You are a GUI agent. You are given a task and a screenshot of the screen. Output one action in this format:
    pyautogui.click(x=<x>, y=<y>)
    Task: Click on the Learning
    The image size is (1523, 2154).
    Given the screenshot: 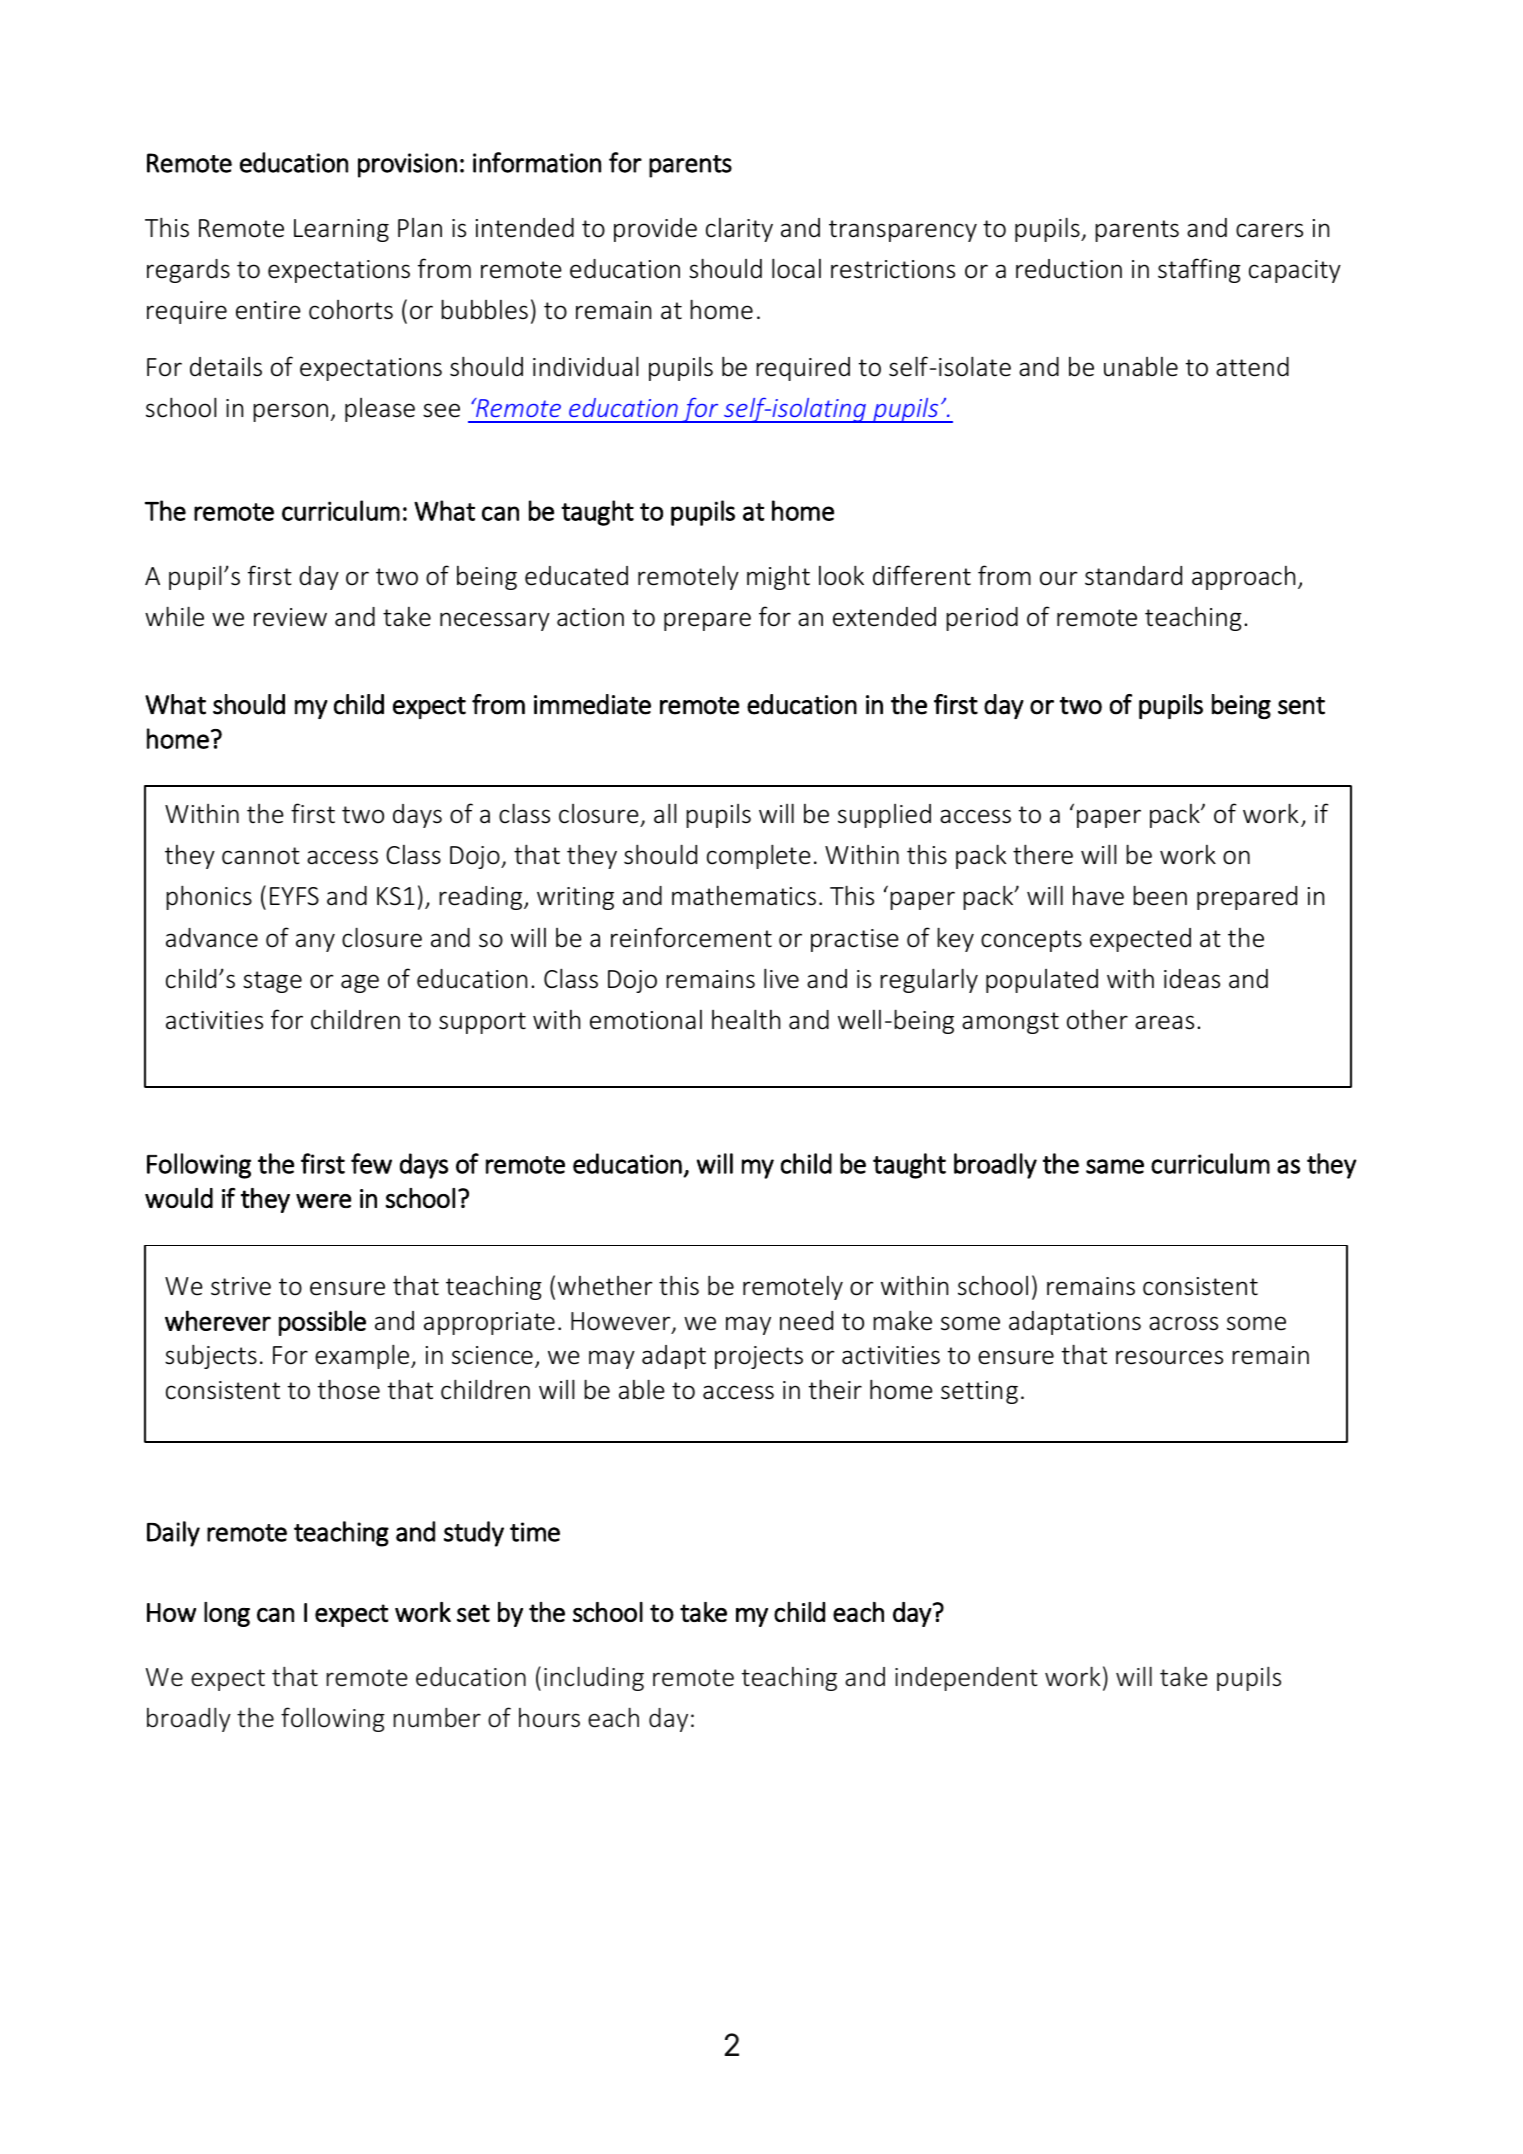 What is the action you would take?
    pyautogui.click(x=341, y=230)
